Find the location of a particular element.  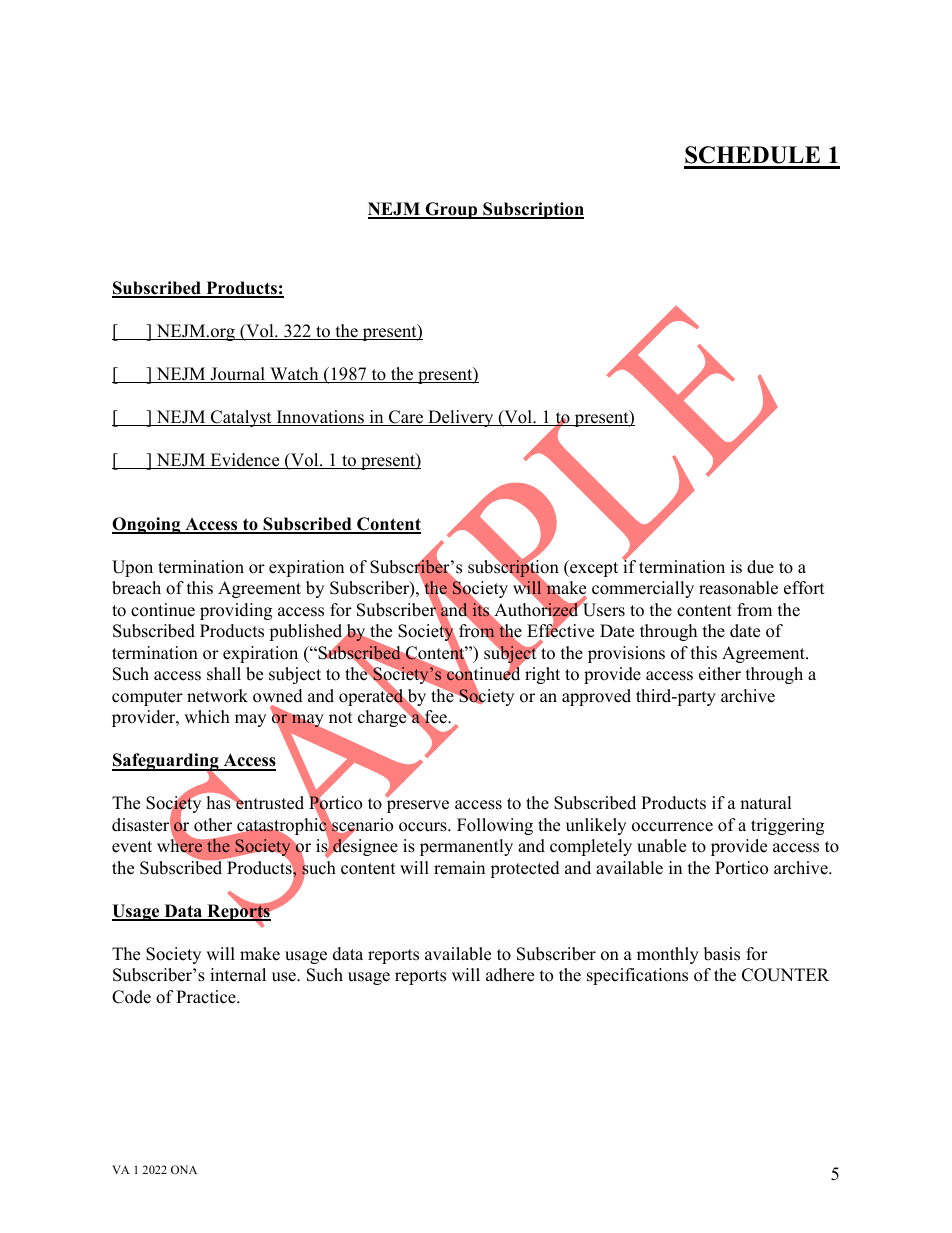

Journal is located at coordinates (237, 375).
